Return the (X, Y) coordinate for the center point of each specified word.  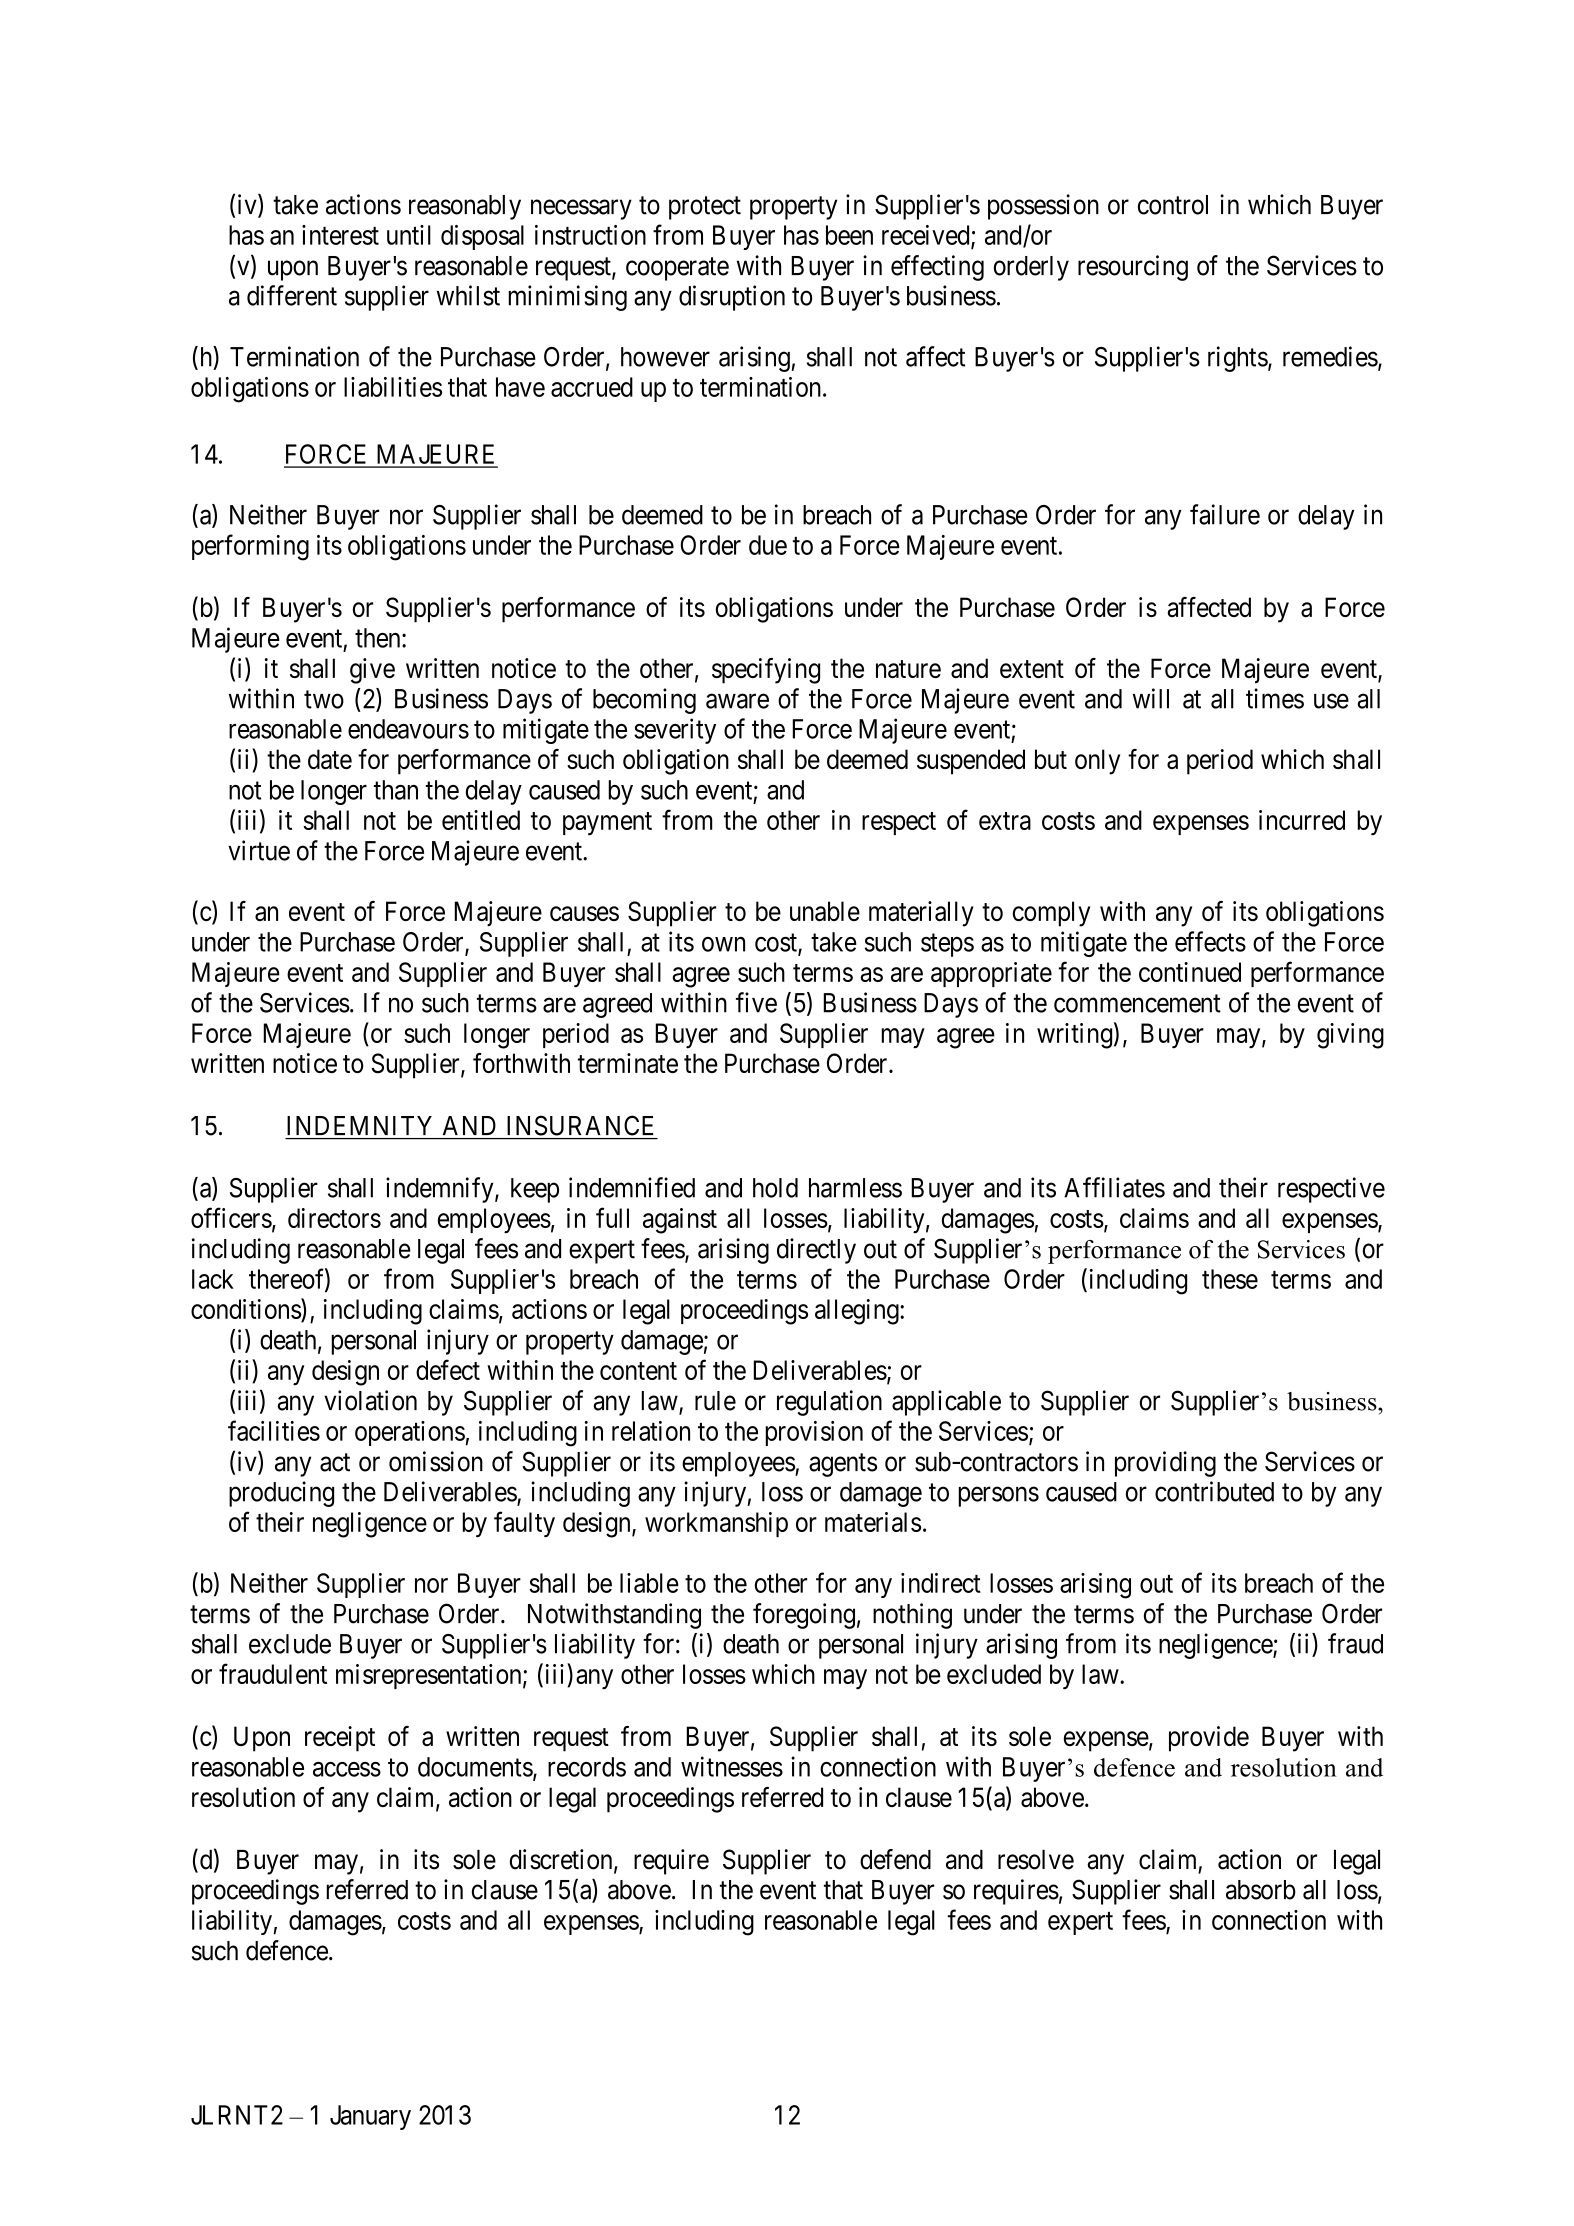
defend (895, 1859)
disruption (732, 298)
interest (340, 235)
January (370, 2117)
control (1173, 205)
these (1230, 1279)
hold (775, 1188)
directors (334, 1218)
